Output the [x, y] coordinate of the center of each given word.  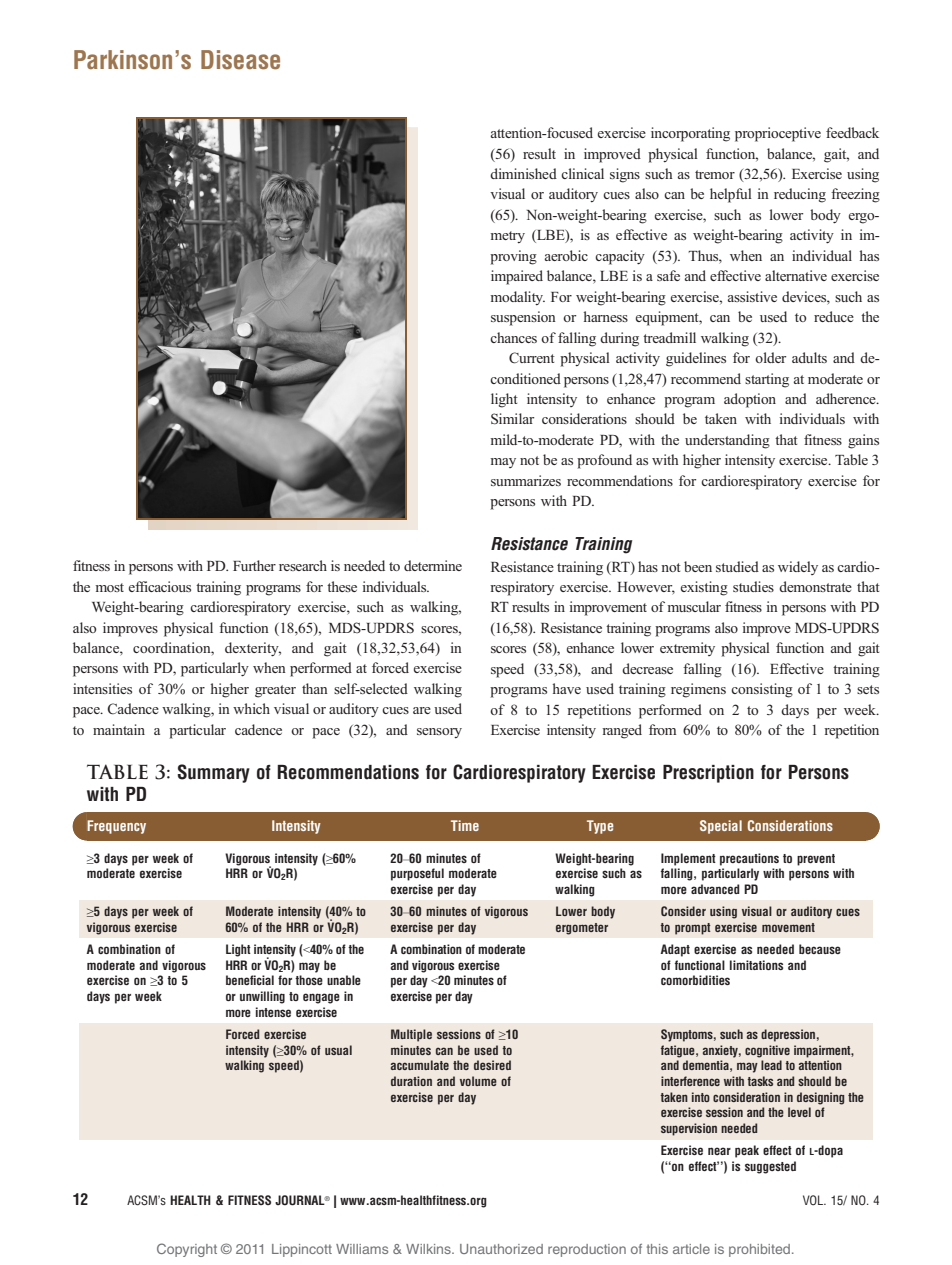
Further [254, 565]
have [567, 688]
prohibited [761, 1250]
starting [767, 380]
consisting [762, 690]
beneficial [250, 980]
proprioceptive [778, 134]
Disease [240, 60]
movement [788, 927]
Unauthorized [501, 1249]
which [251, 708]
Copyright [187, 1250]
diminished [523, 173]
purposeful [417, 874]
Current [532, 358]
